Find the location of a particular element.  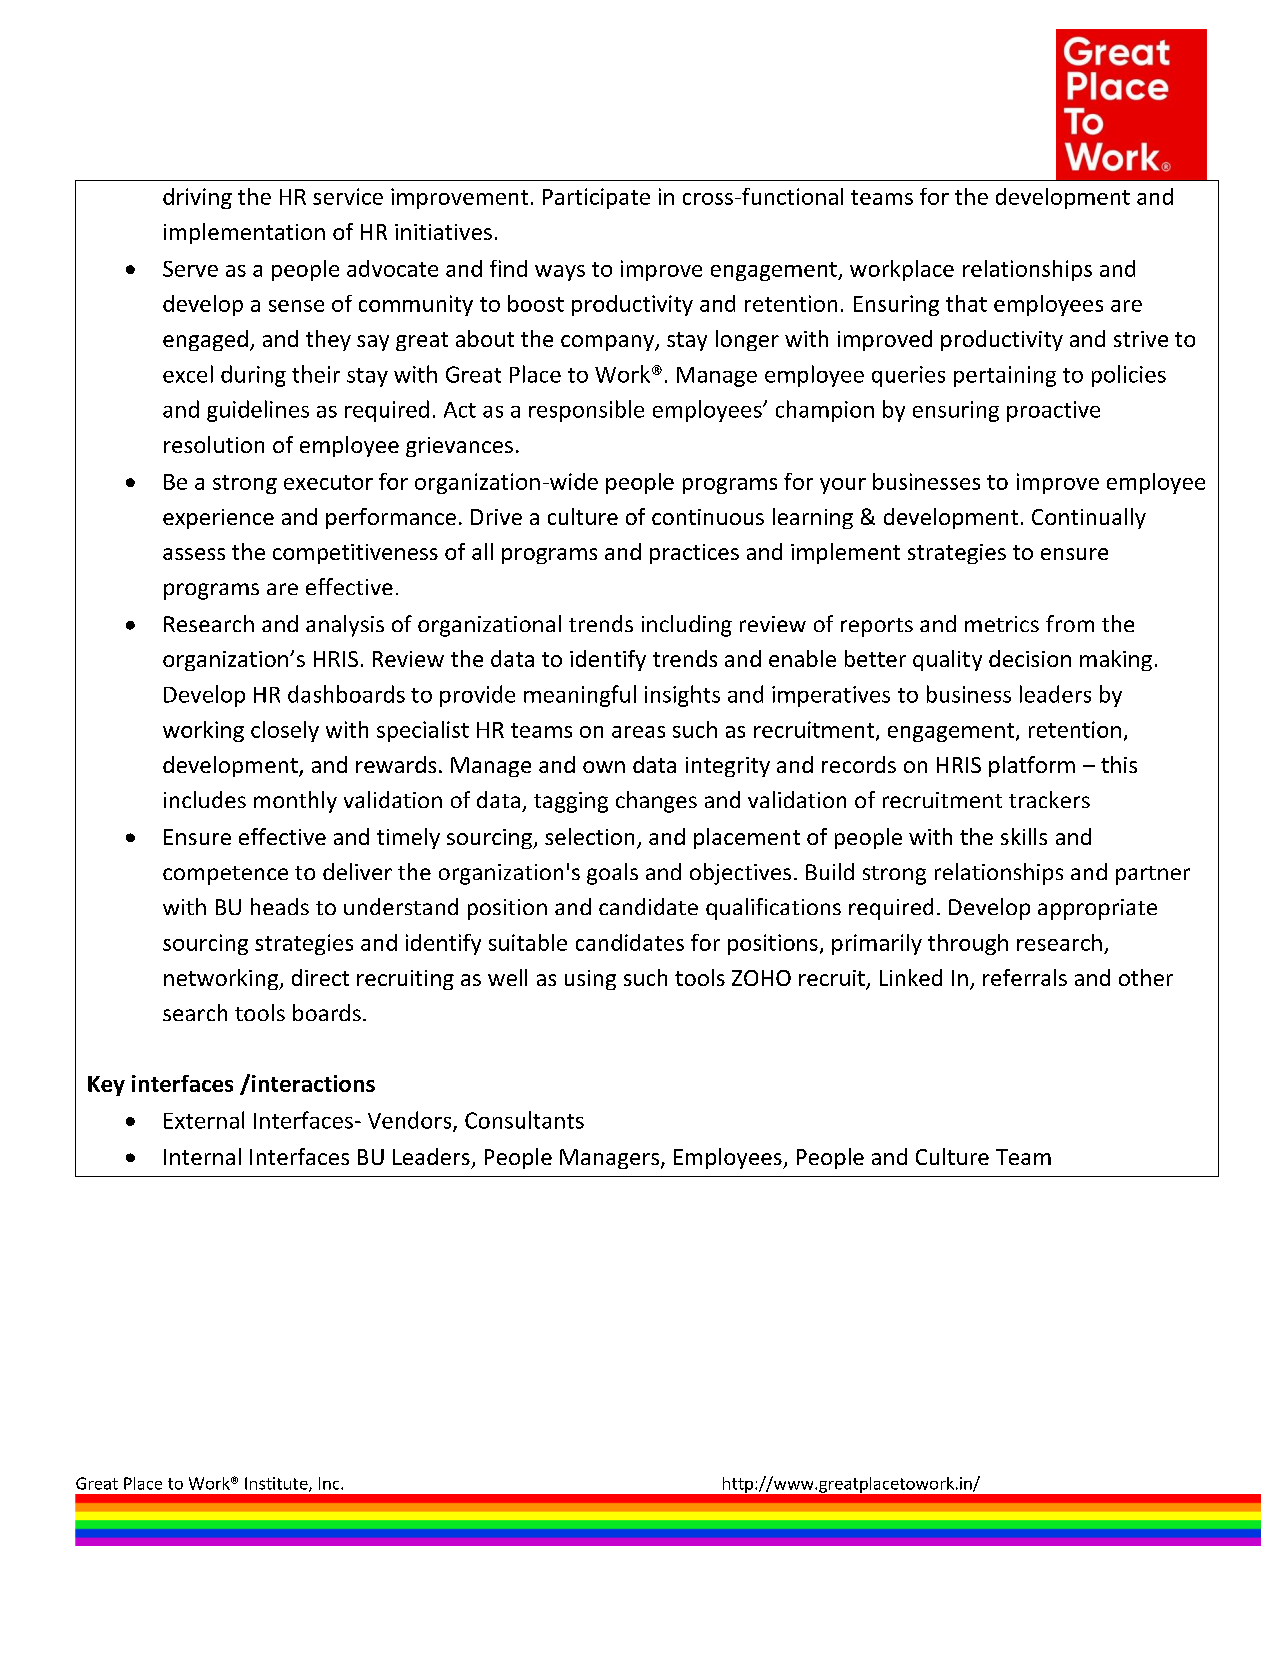

Participate is located at coordinates (596, 198).
